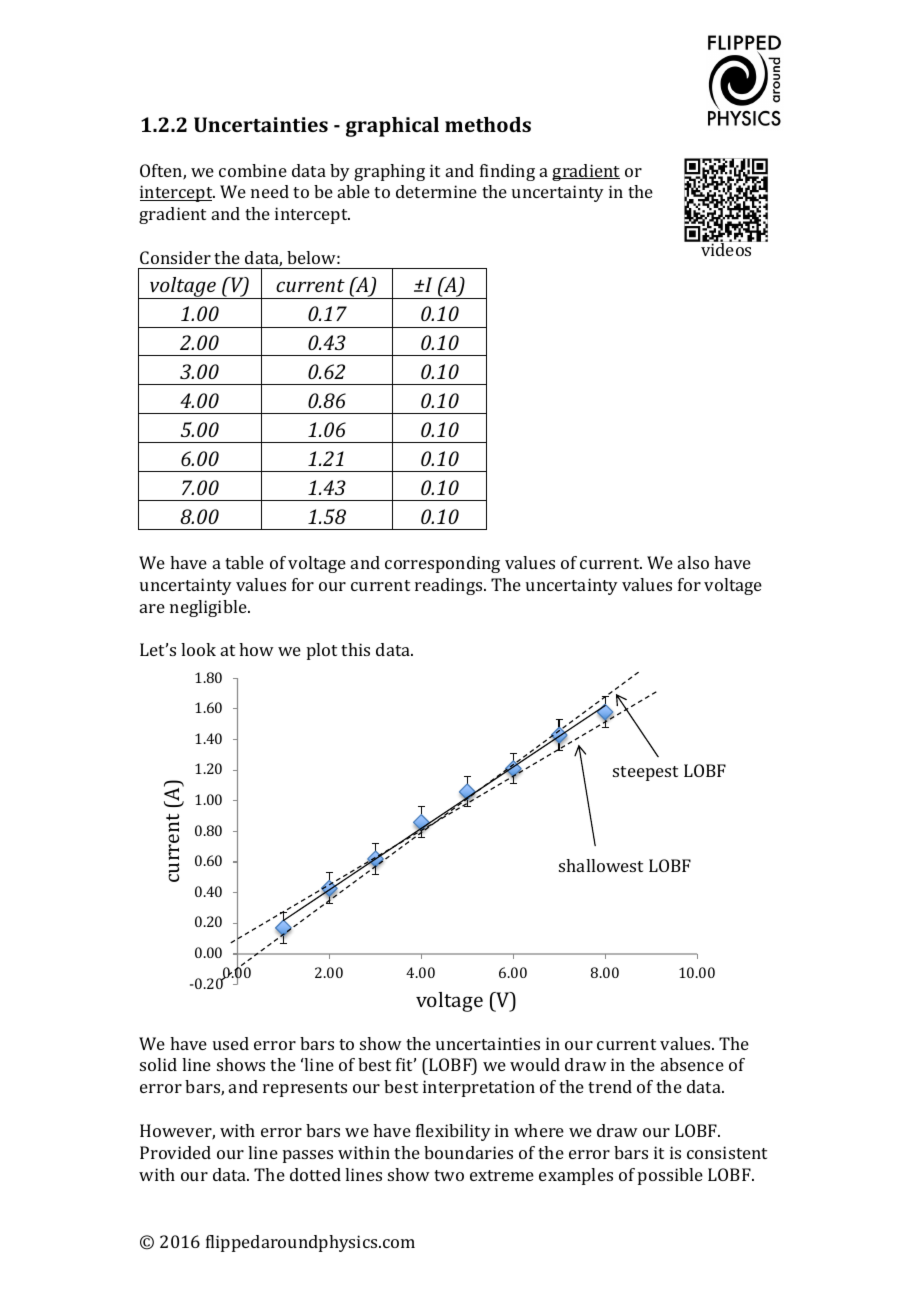 Image resolution: width=924 pixels, height=1308 pixels. What do you see at coordinates (645, 773) in the screenshot?
I see `steepest` at bounding box center [645, 773].
